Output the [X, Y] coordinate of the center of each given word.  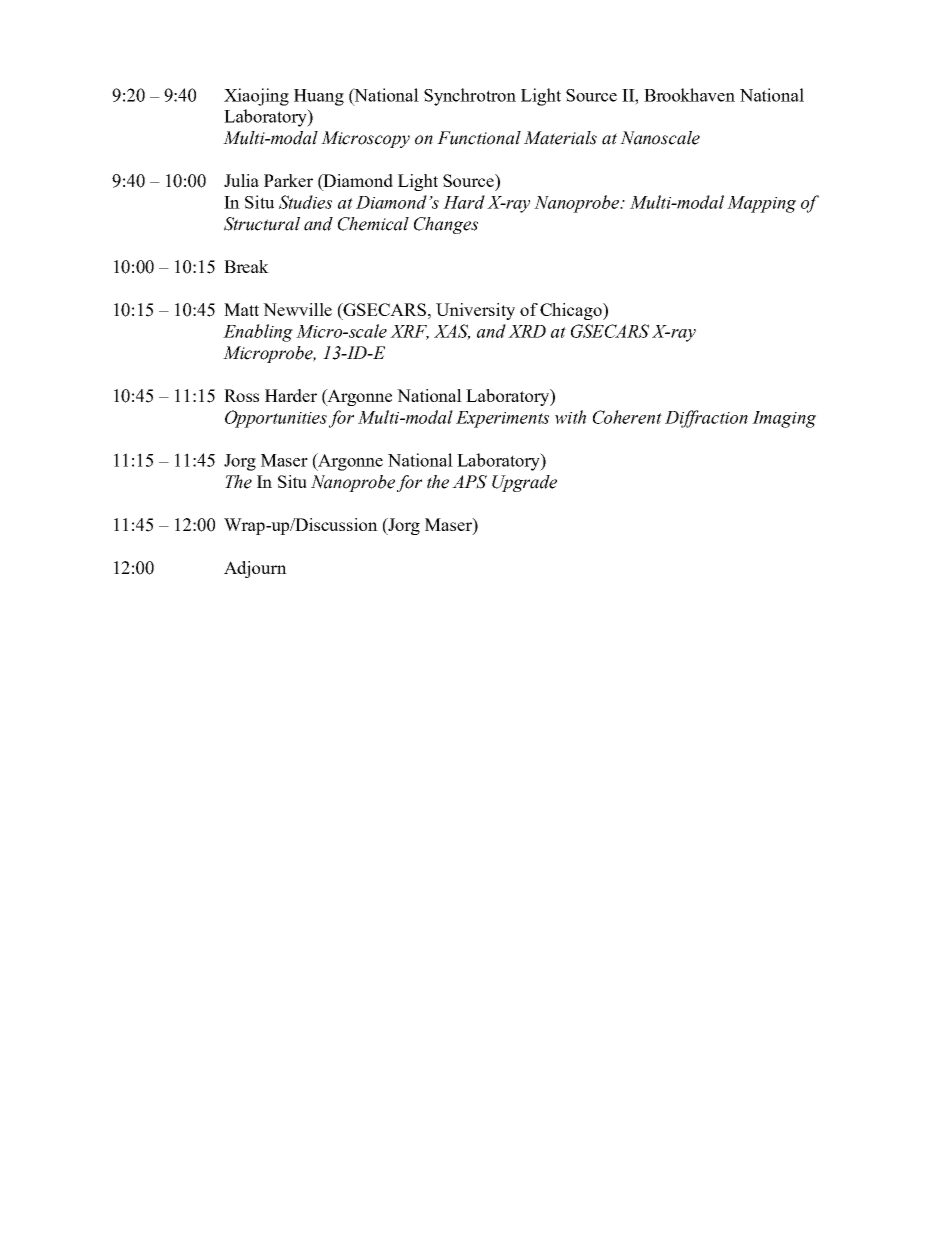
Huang [319, 97]
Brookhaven [689, 95]
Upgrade [524, 483]
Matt [241, 309]
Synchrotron [470, 97]
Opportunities [276, 419]
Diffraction [706, 419]
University [475, 311]
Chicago [572, 311]
